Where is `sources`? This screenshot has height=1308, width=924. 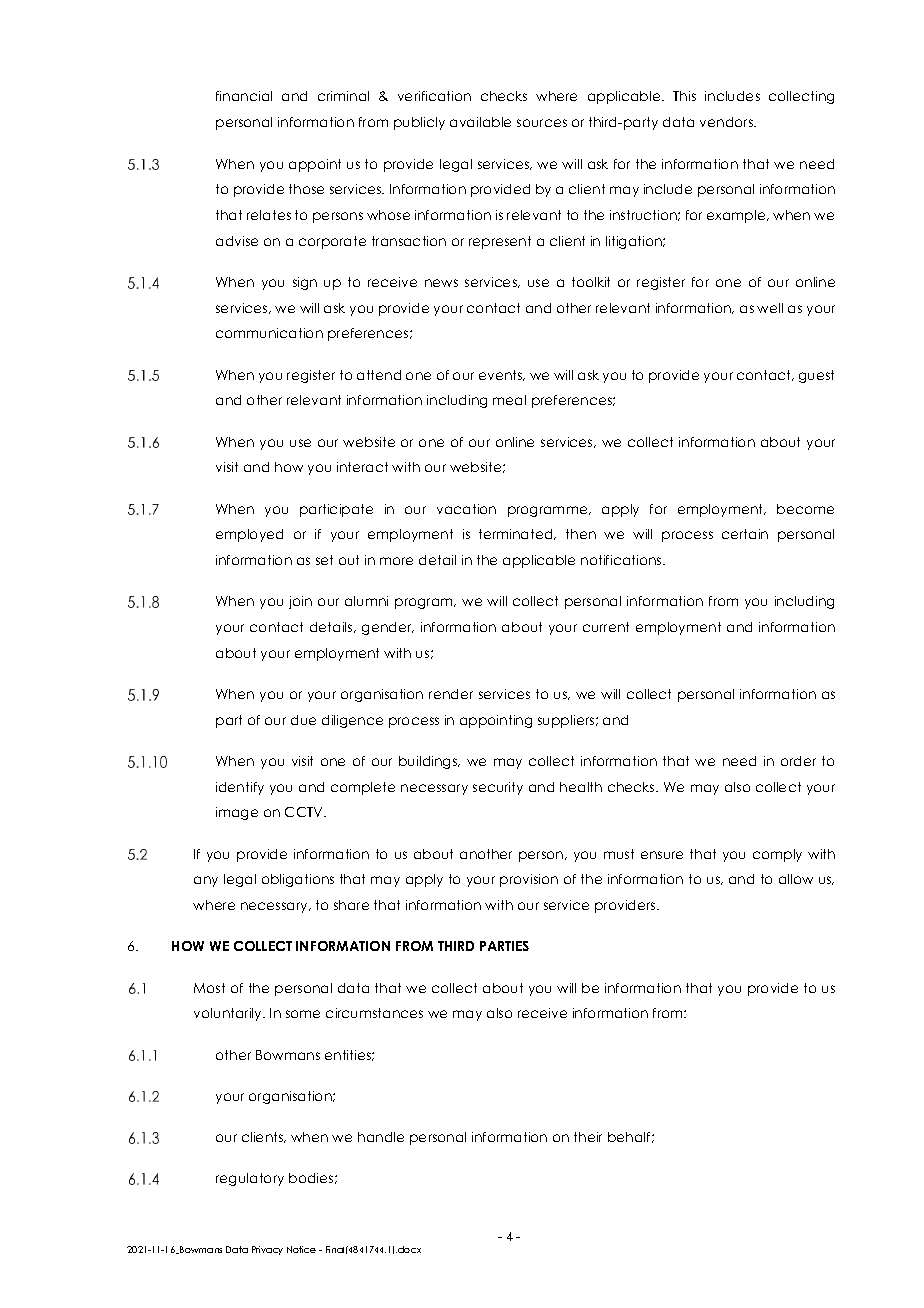 sources is located at coordinates (542, 123).
